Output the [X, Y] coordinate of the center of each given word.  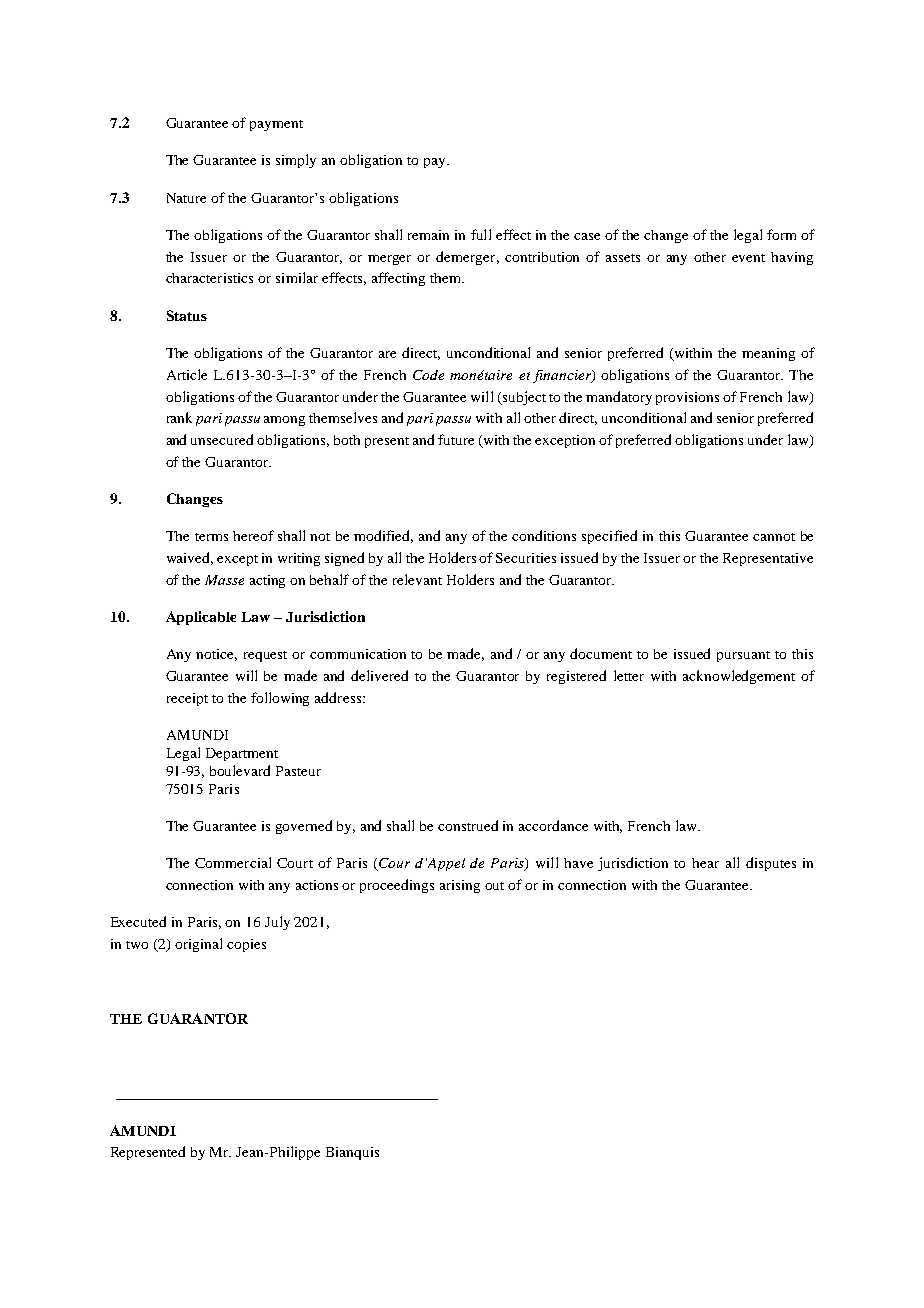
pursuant [743, 656]
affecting [398, 279]
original [198, 945]
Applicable [201, 618]
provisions [687, 398]
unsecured [222, 439]
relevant [417, 579]
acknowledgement [739, 677]
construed [468, 825]
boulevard [240, 770]
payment [276, 125]
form [781, 234]
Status [187, 315]
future [456, 439]
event [748, 258]
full [481, 234]
